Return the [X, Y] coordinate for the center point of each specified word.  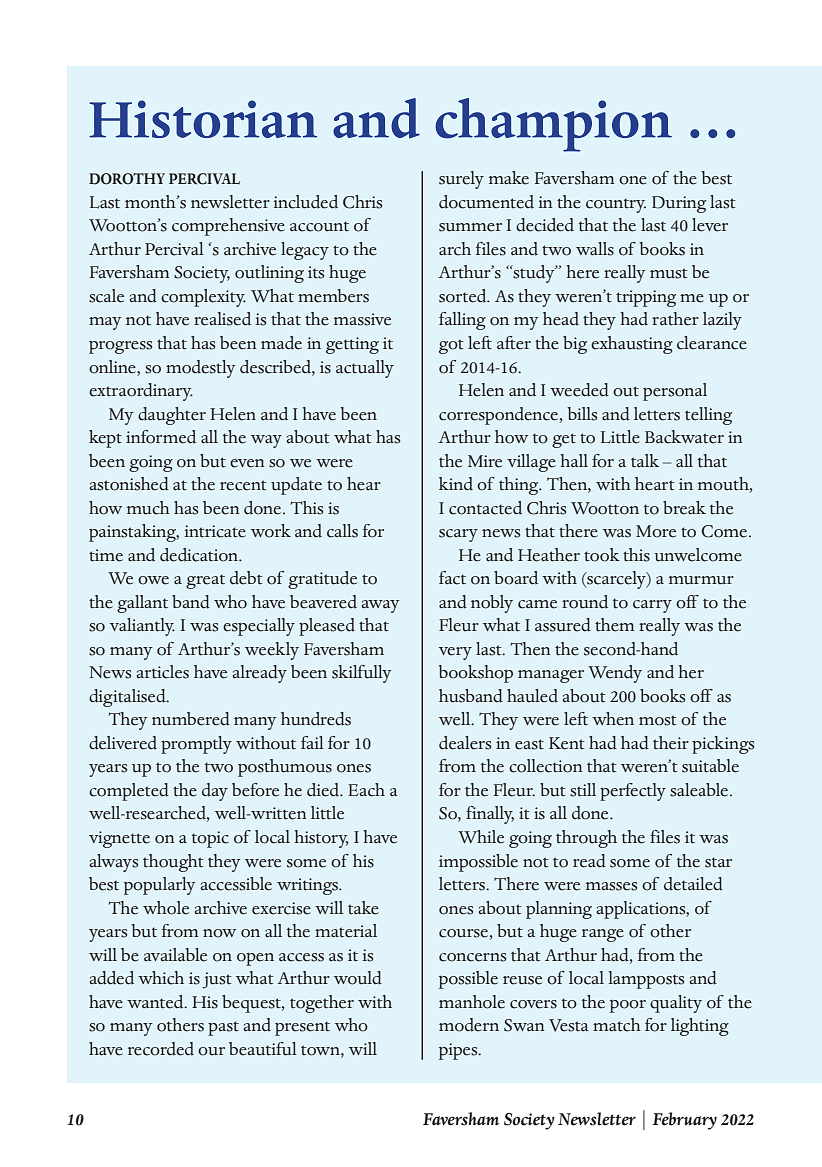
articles [162, 672]
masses [611, 886]
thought [173, 863]
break [684, 508]
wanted [156, 1002]
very [455, 653]
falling [462, 321]
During [679, 204]
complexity [203, 298]
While [481, 837]
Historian [203, 119]
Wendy [615, 674]
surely [461, 180]
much [148, 508]
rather [675, 319]
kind [456, 484]
